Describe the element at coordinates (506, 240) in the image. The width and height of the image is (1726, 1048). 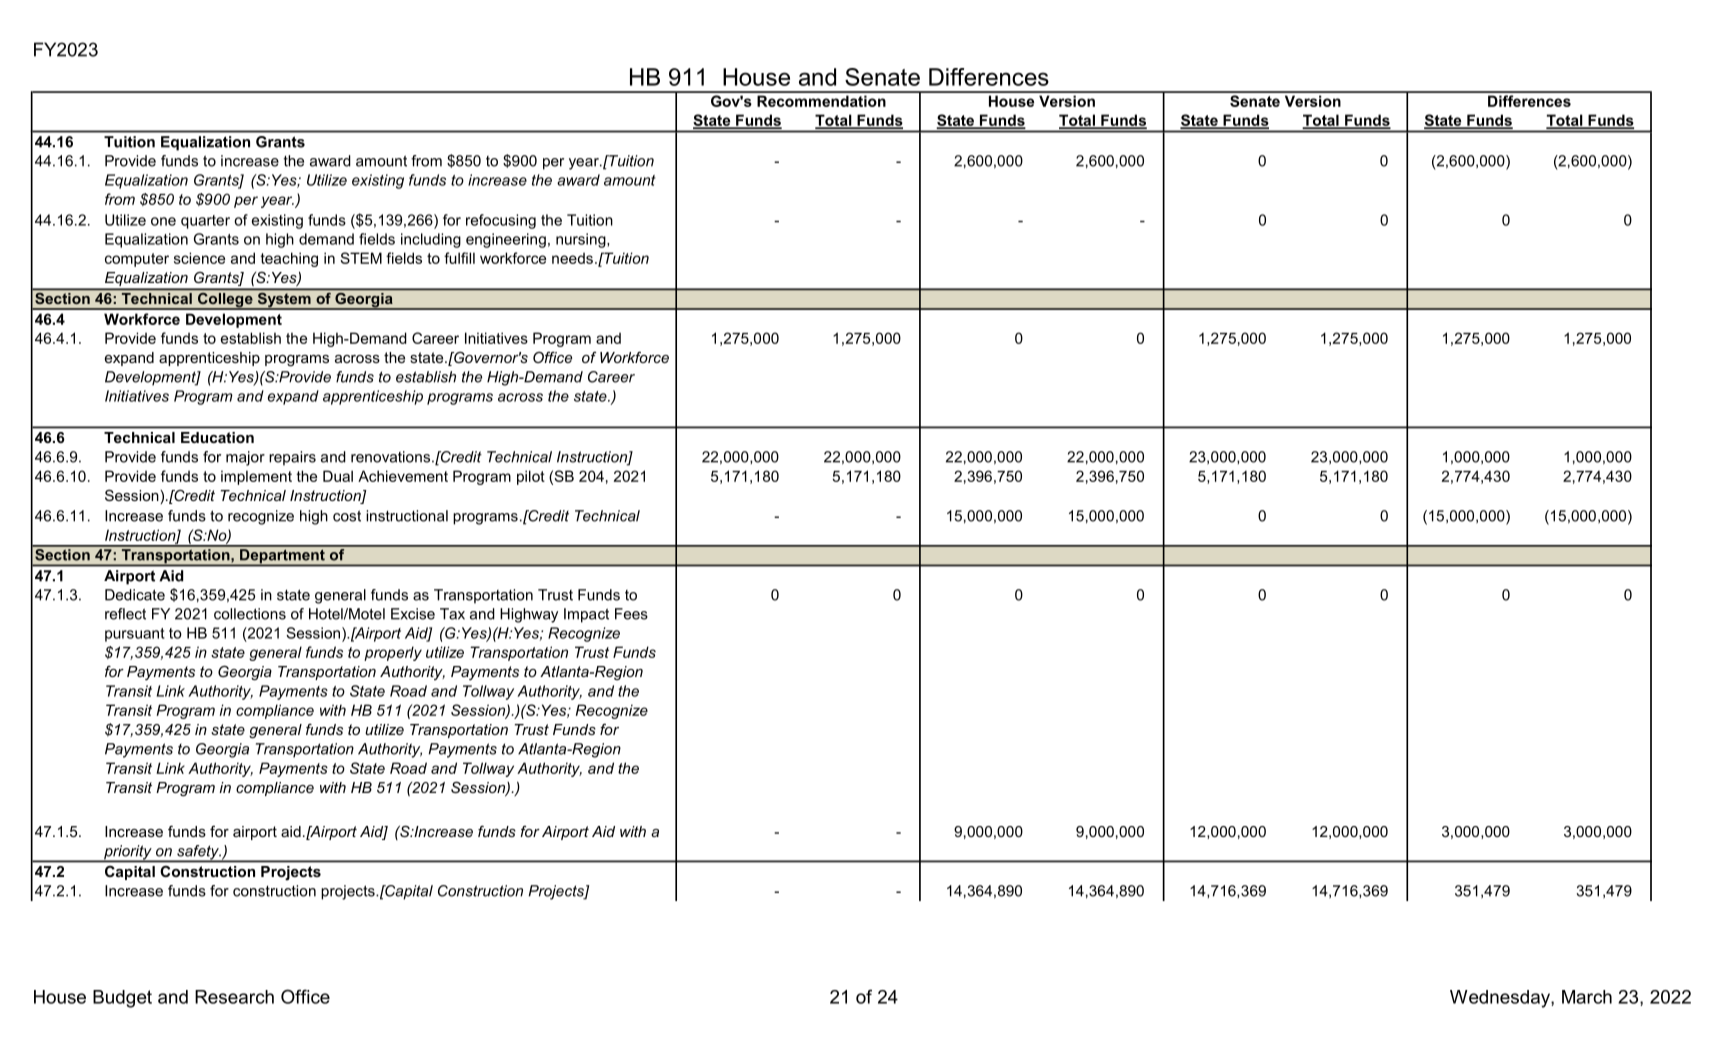
I see `engineering` at that location.
